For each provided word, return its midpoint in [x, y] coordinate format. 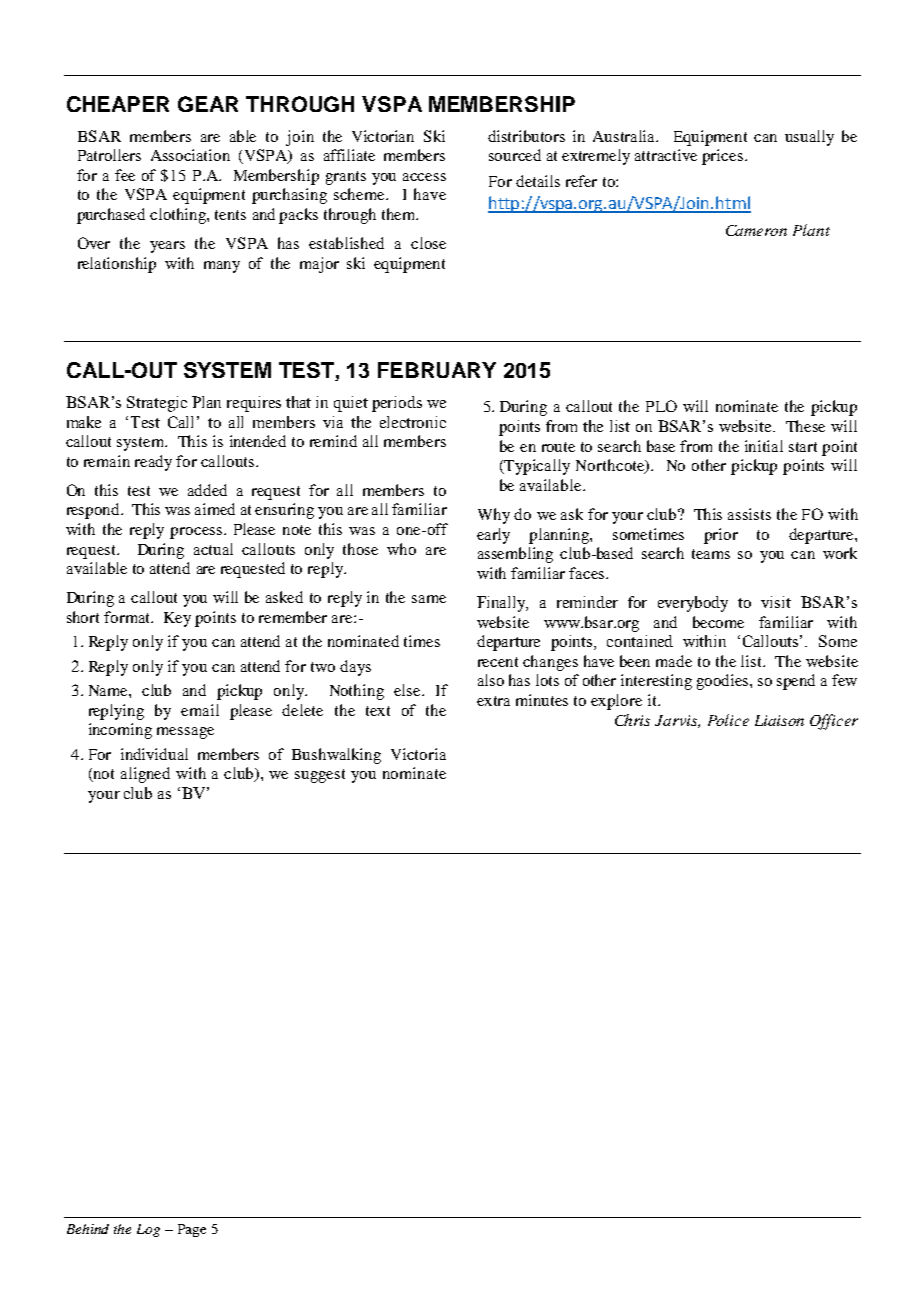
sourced [515, 155]
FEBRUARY [437, 370]
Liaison [779, 720]
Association [190, 155]
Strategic [157, 404]
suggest [320, 776]
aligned [145, 775]
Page [192, 1230]
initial [764, 446]
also [491, 680]
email [200, 710]
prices [722, 157]
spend [796, 682]
